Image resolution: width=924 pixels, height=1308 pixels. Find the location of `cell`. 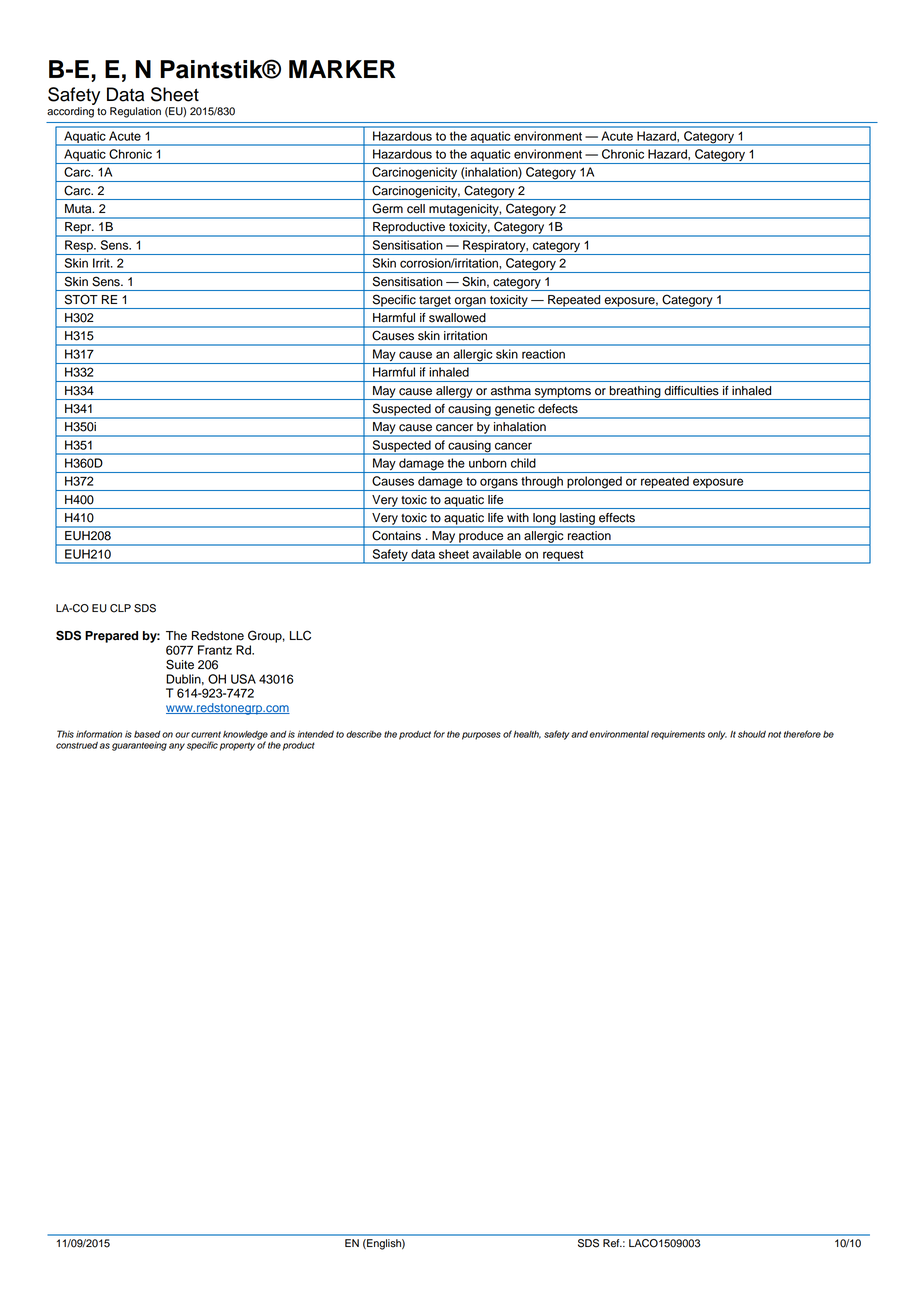

cell is located at coordinates (416, 209).
